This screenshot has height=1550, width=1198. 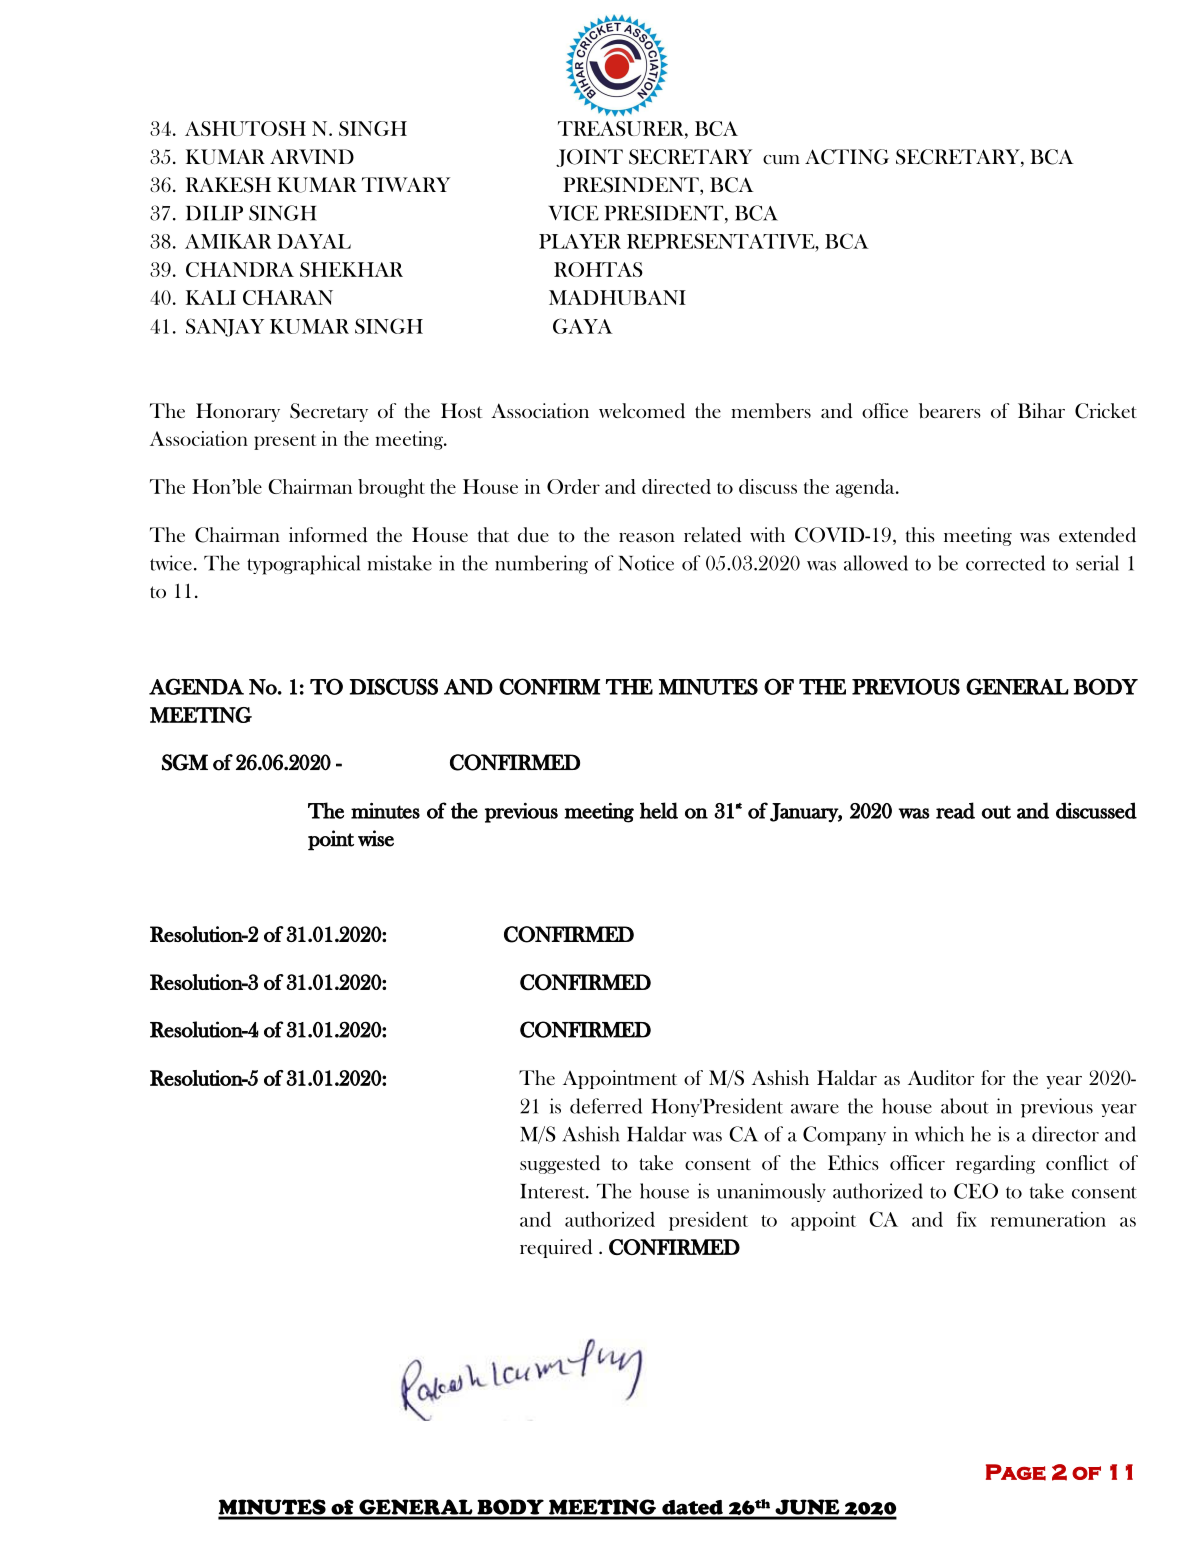 I want to click on read, so click(x=955, y=810).
